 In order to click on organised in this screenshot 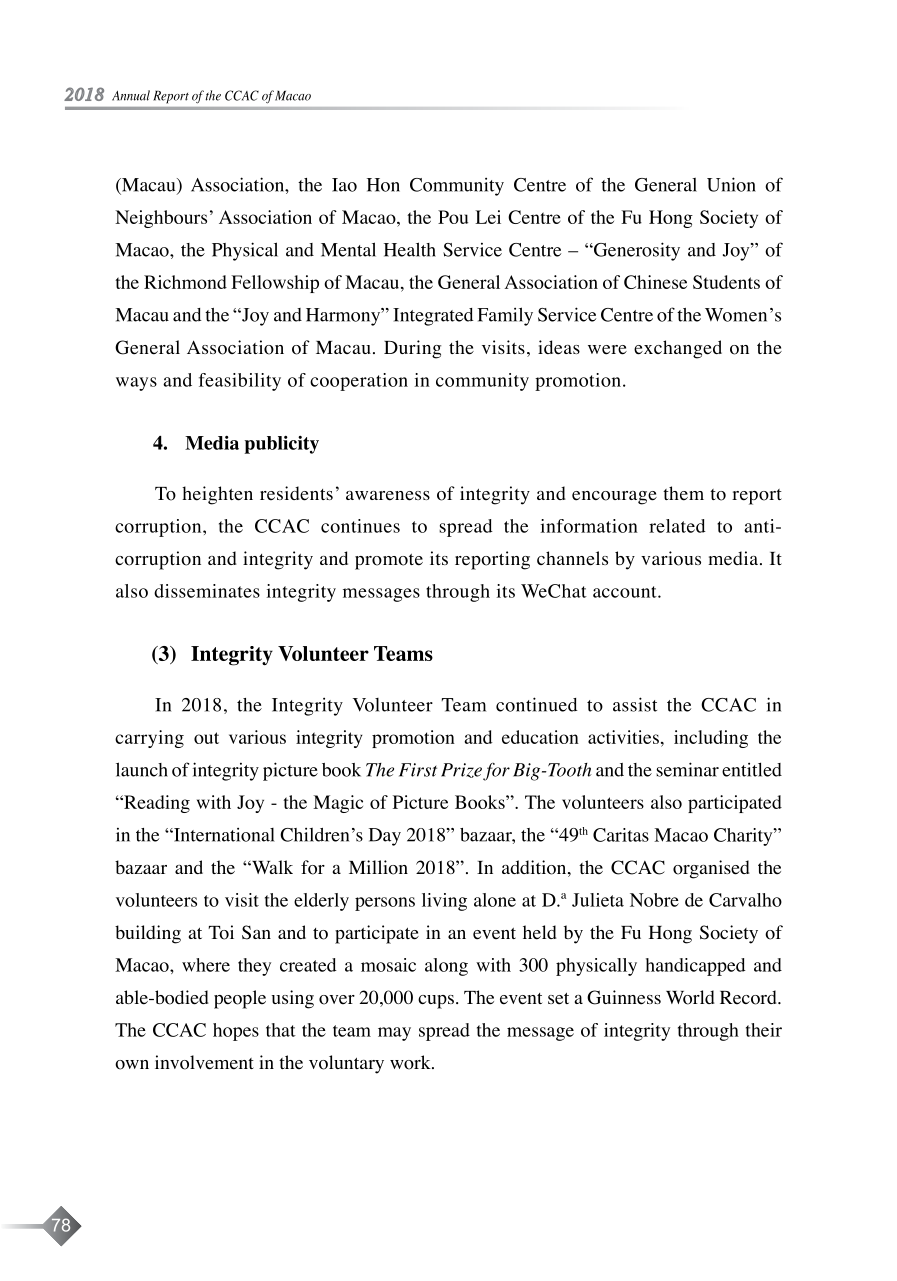, I will do `click(711, 869)`.
